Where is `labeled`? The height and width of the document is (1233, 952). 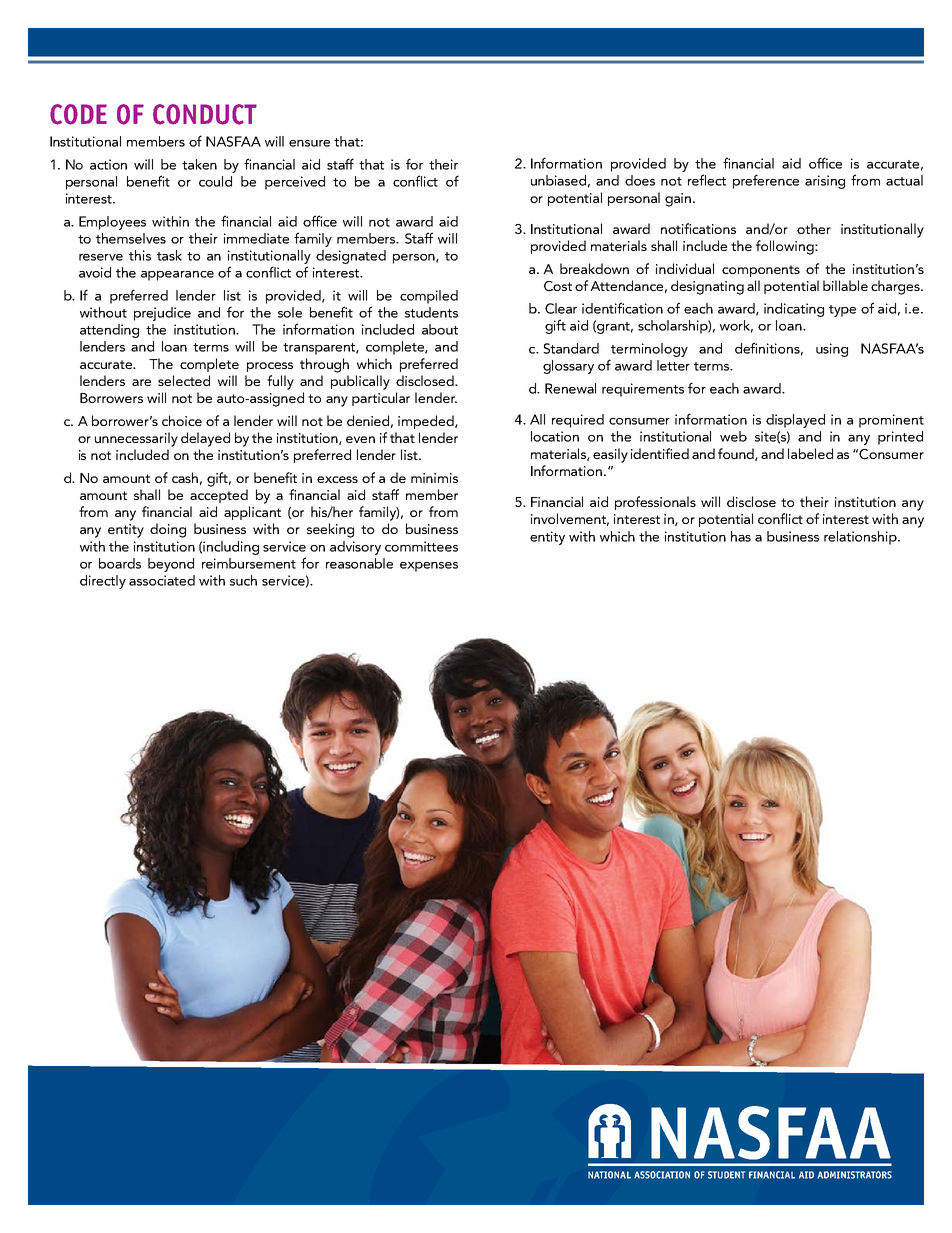 labeled is located at coordinates (810, 453).
